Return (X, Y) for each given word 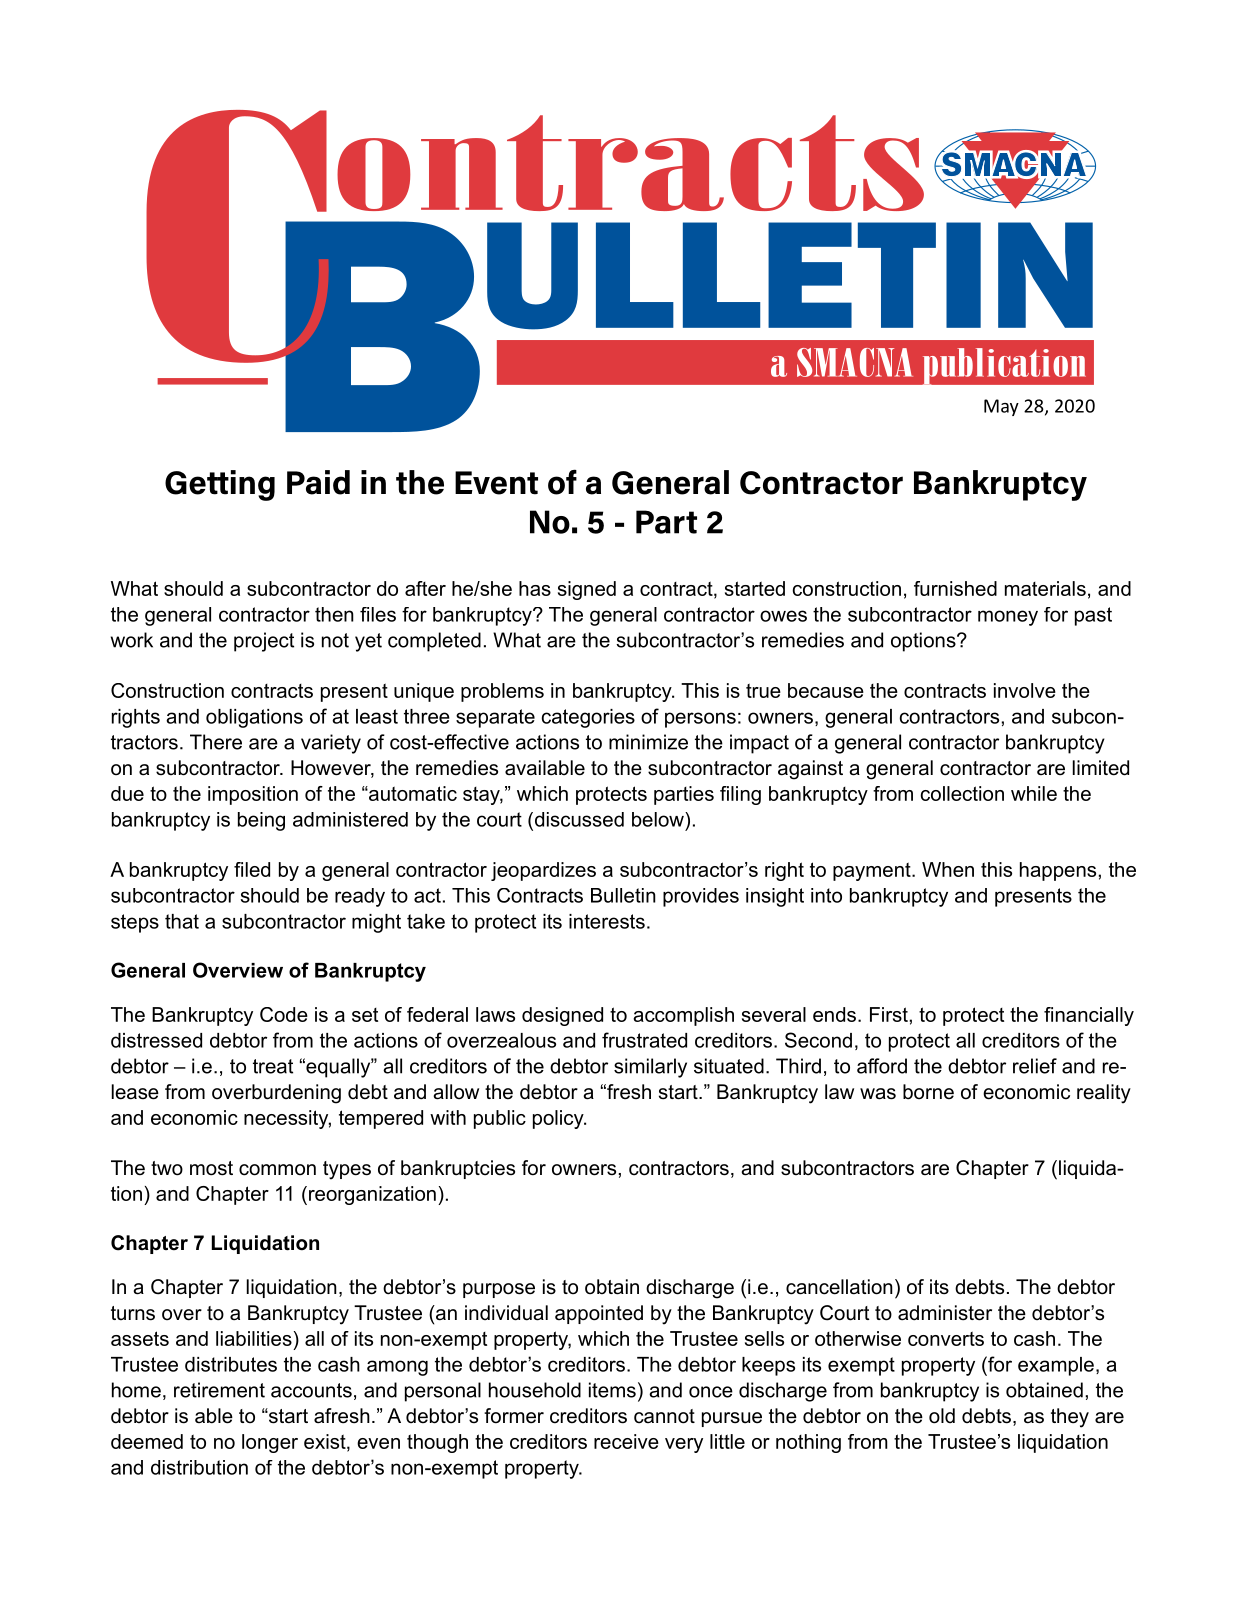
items (612, 1390)
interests (607, 921)
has (535, 588)
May (1001, 407)
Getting (220, 485)
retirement (219, 1390)
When (948, 869)
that (182, 921)
